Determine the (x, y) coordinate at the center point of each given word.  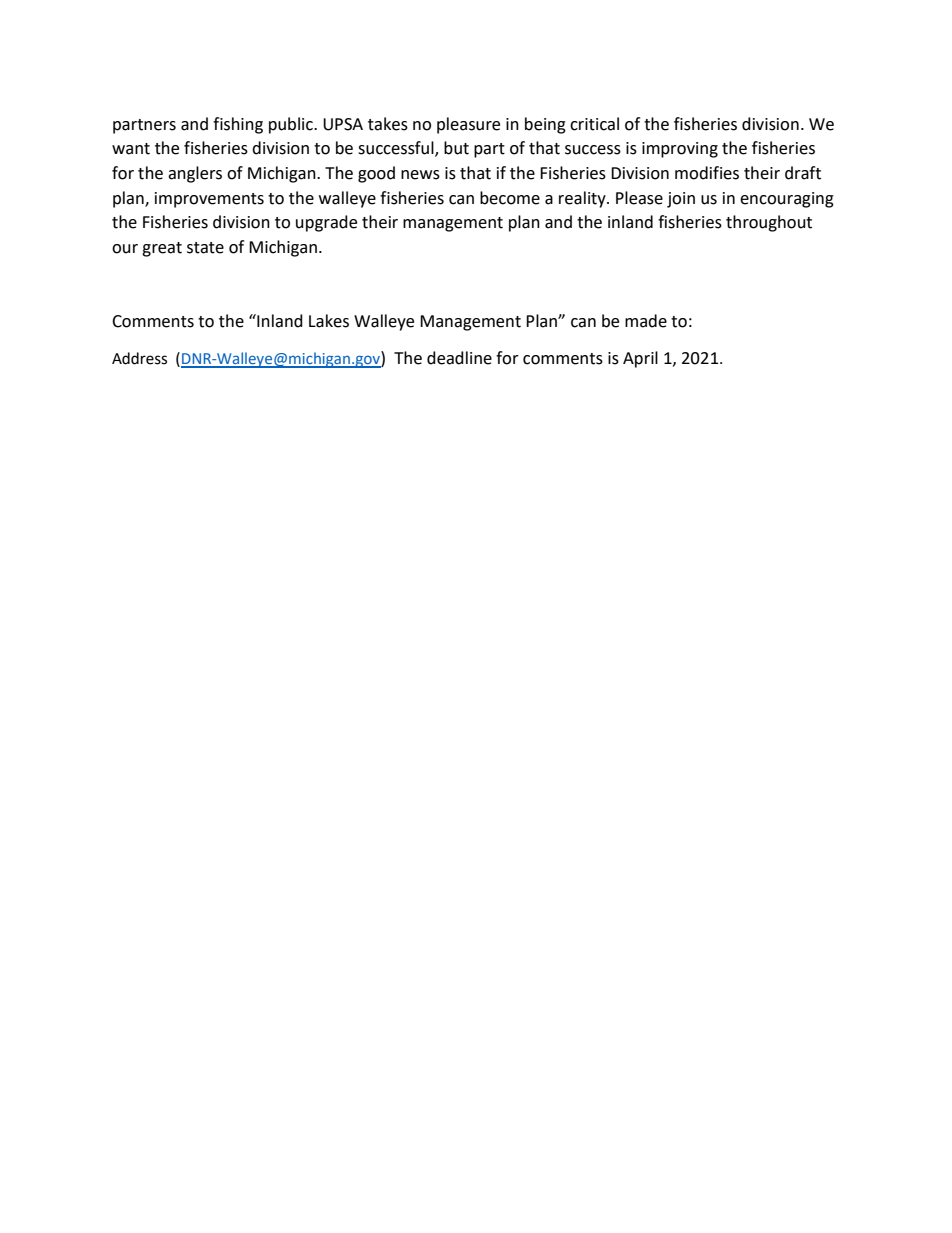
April (640, 359)
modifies (707, 173)
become (510, 198)
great (162, 249)
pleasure (468, 125)
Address (139, 358)
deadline (459, 358)
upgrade (326, 223)
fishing (238, 125)
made (646, 321)
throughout (769, 223)
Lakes (329, 321)
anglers (195, 174)
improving (680, 150)
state (205, 248)
